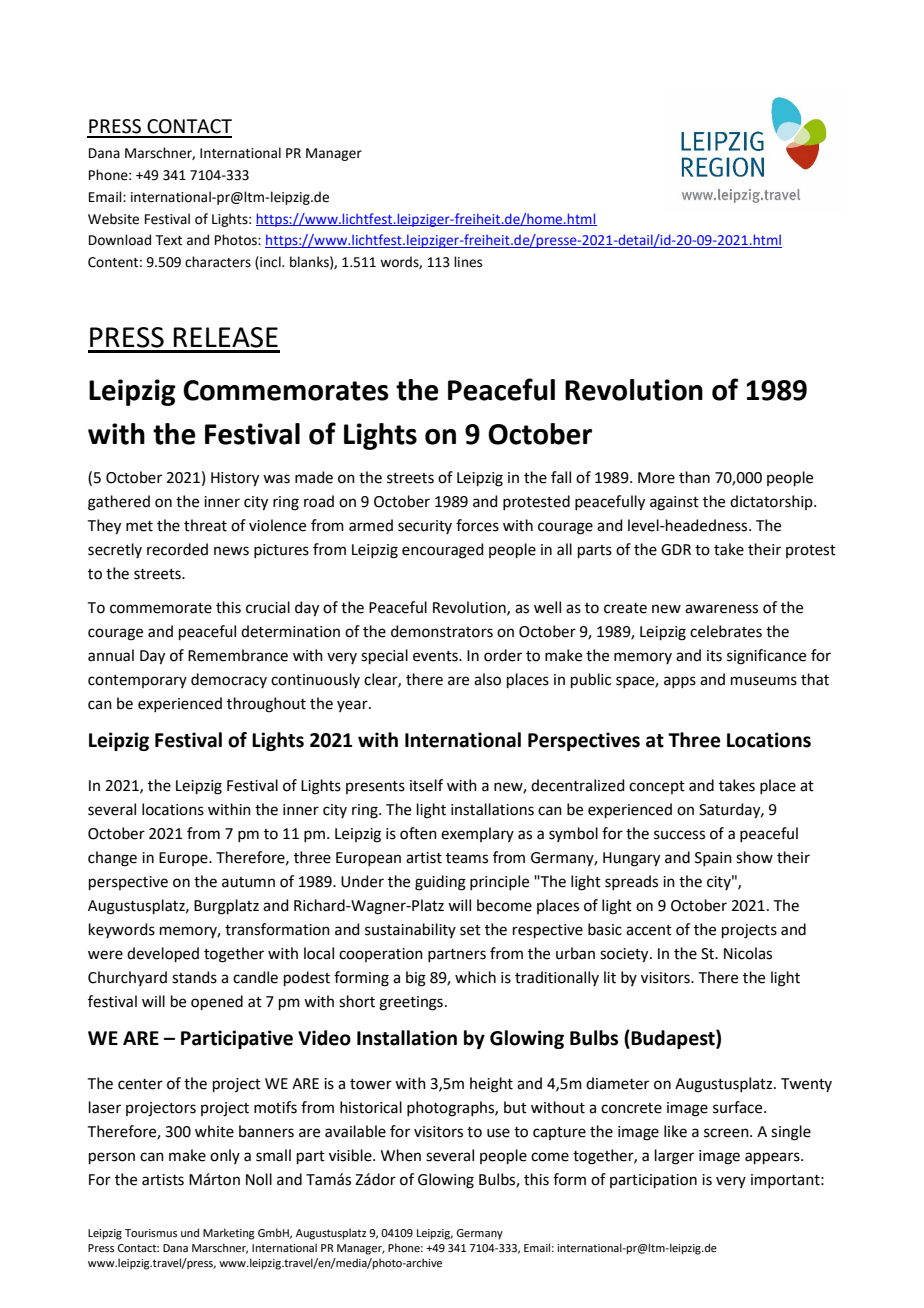  Describe the element at coordinates (229, 680) in the screenshot. I see `democracy` at that location.
